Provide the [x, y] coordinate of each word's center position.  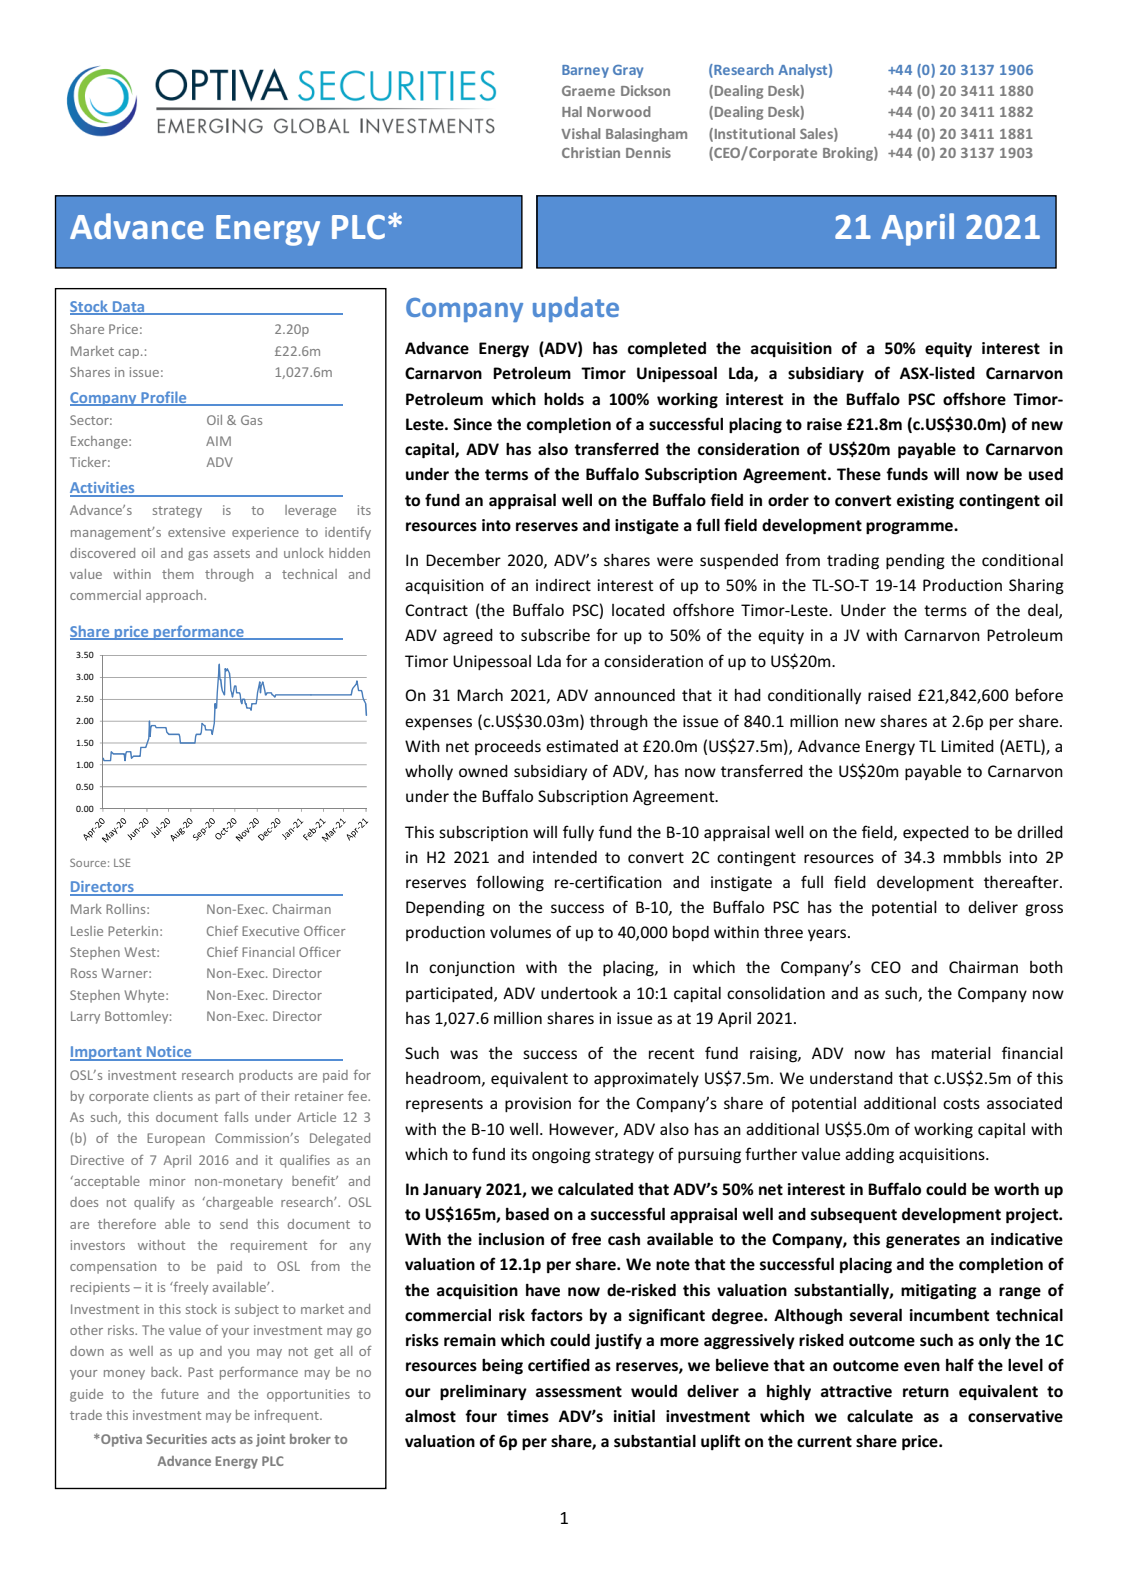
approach [175, 596]
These [859, 474]
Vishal [580, 133]
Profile [164, 398]
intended [565, 857]
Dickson [645, 90]
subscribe [555, 635]
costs [961, 1103]
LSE [122, 862]
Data [129, 308]
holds [564, 399]
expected [936, 833]
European [176, 1139]
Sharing [1036, 587]
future [180, 1394]
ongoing [561, 1156]
